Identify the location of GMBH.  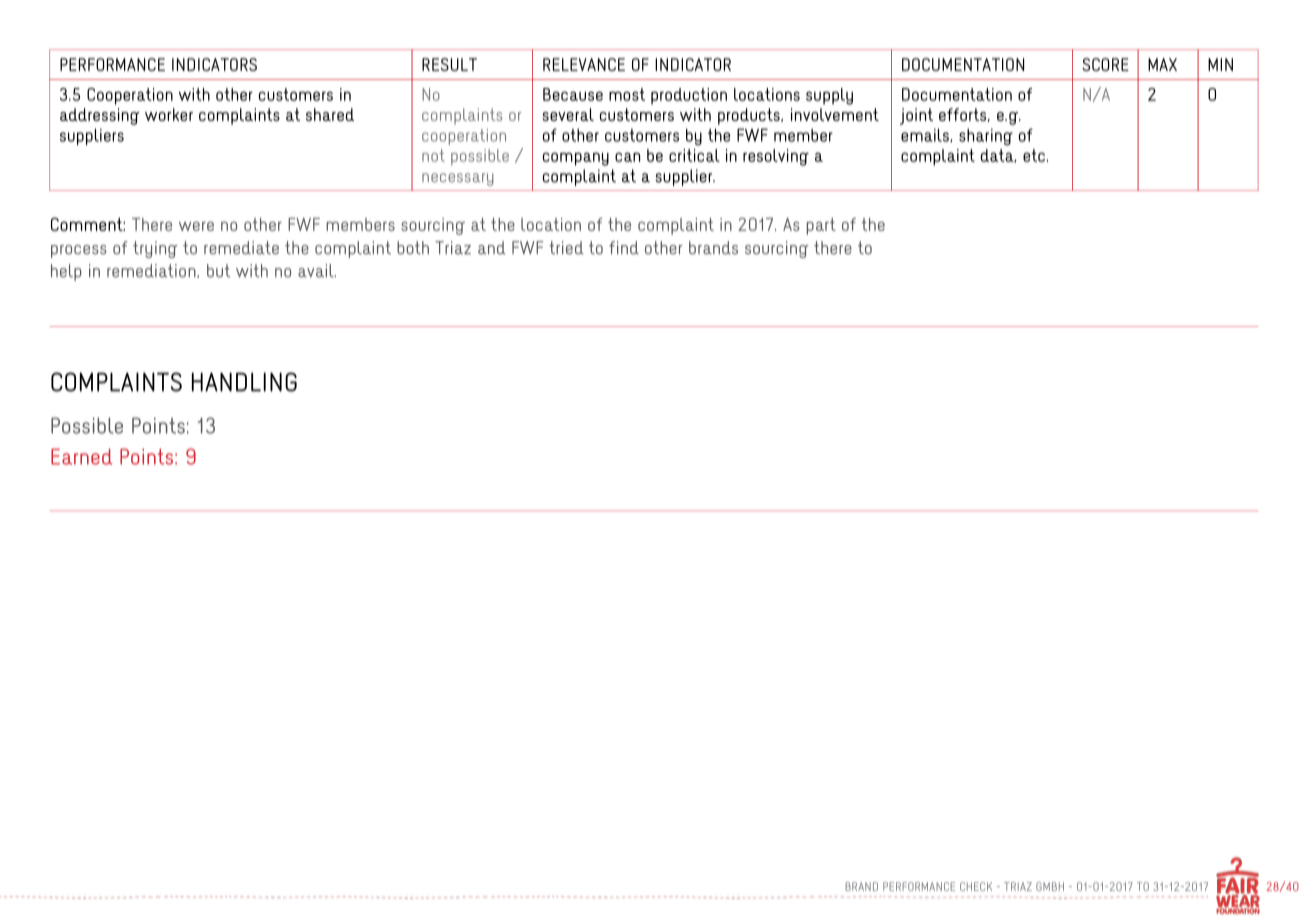
(1050, 886).
